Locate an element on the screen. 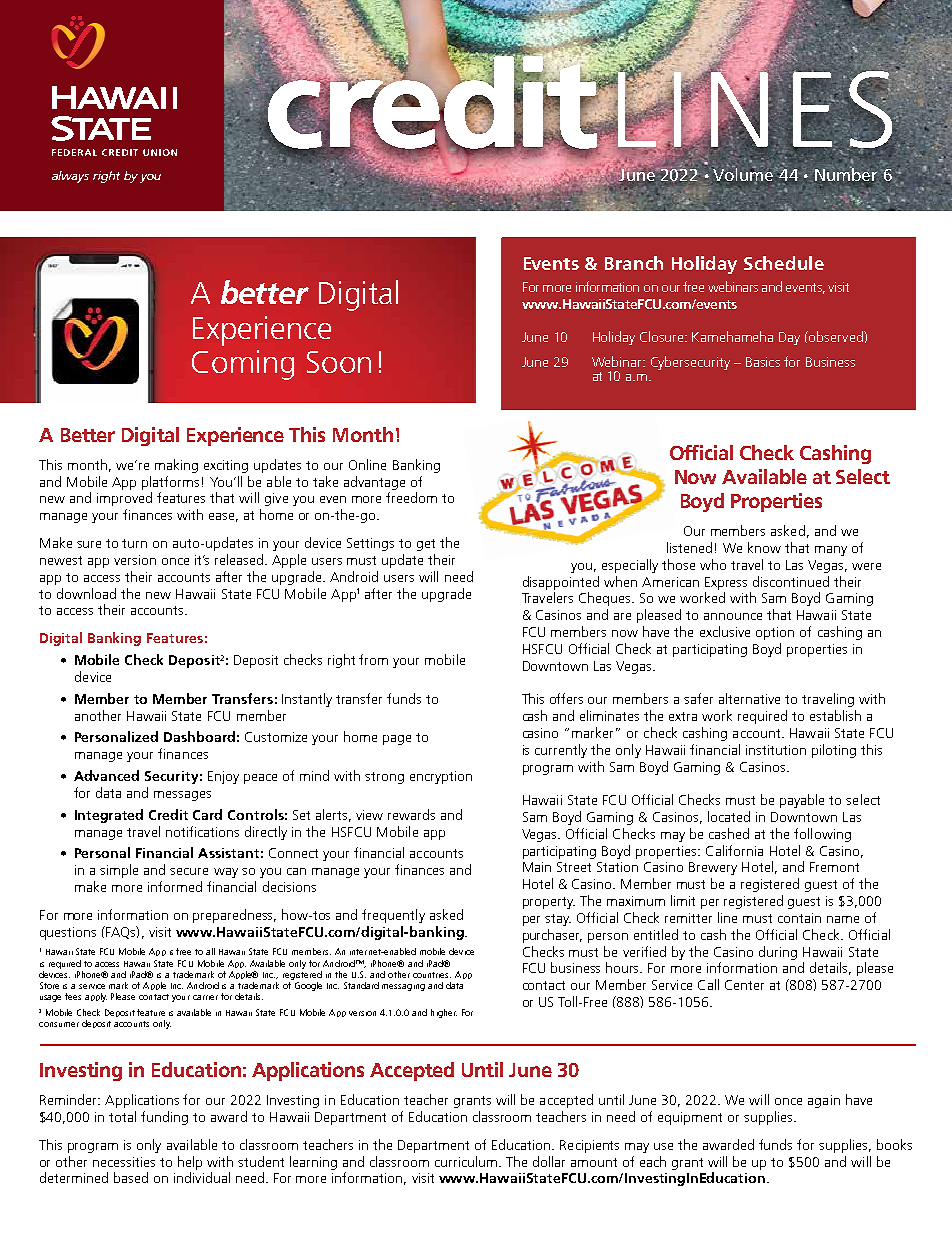 This screenshot has width=952, height=1233. Branch is located at coordinates (634, 263).
